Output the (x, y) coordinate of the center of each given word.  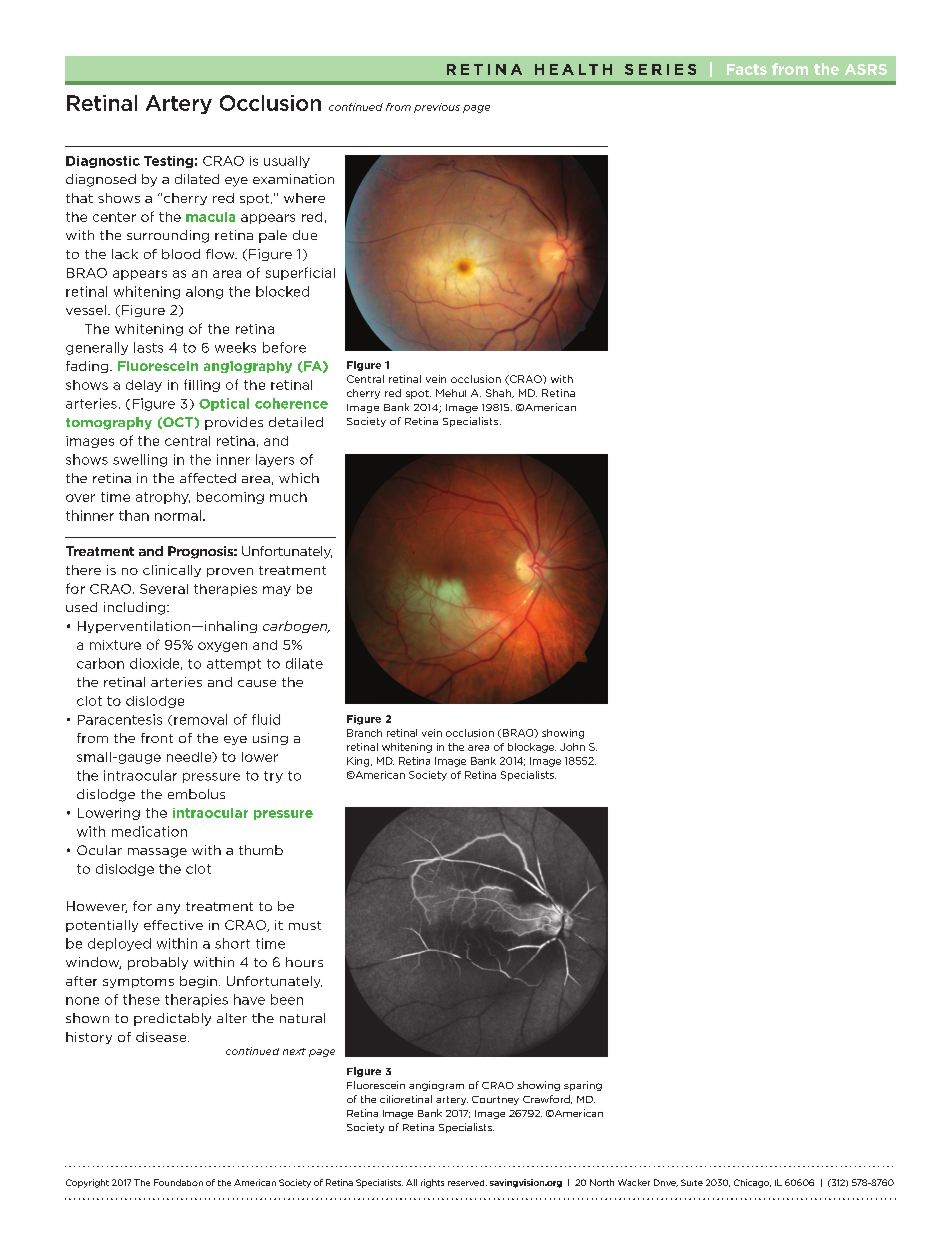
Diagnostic (103, 162)
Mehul (451, 393)
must (305, 925)
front (157, 738)
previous (437, 108)
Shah (499, 393)
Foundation (178, 1182)
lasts (148, 347)
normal (179, 515)
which (299, 478)
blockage (532, 748)
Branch (364, 733)
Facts (747, 69)
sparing (583, 1086)
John (572, 747)
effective (173, 925)
